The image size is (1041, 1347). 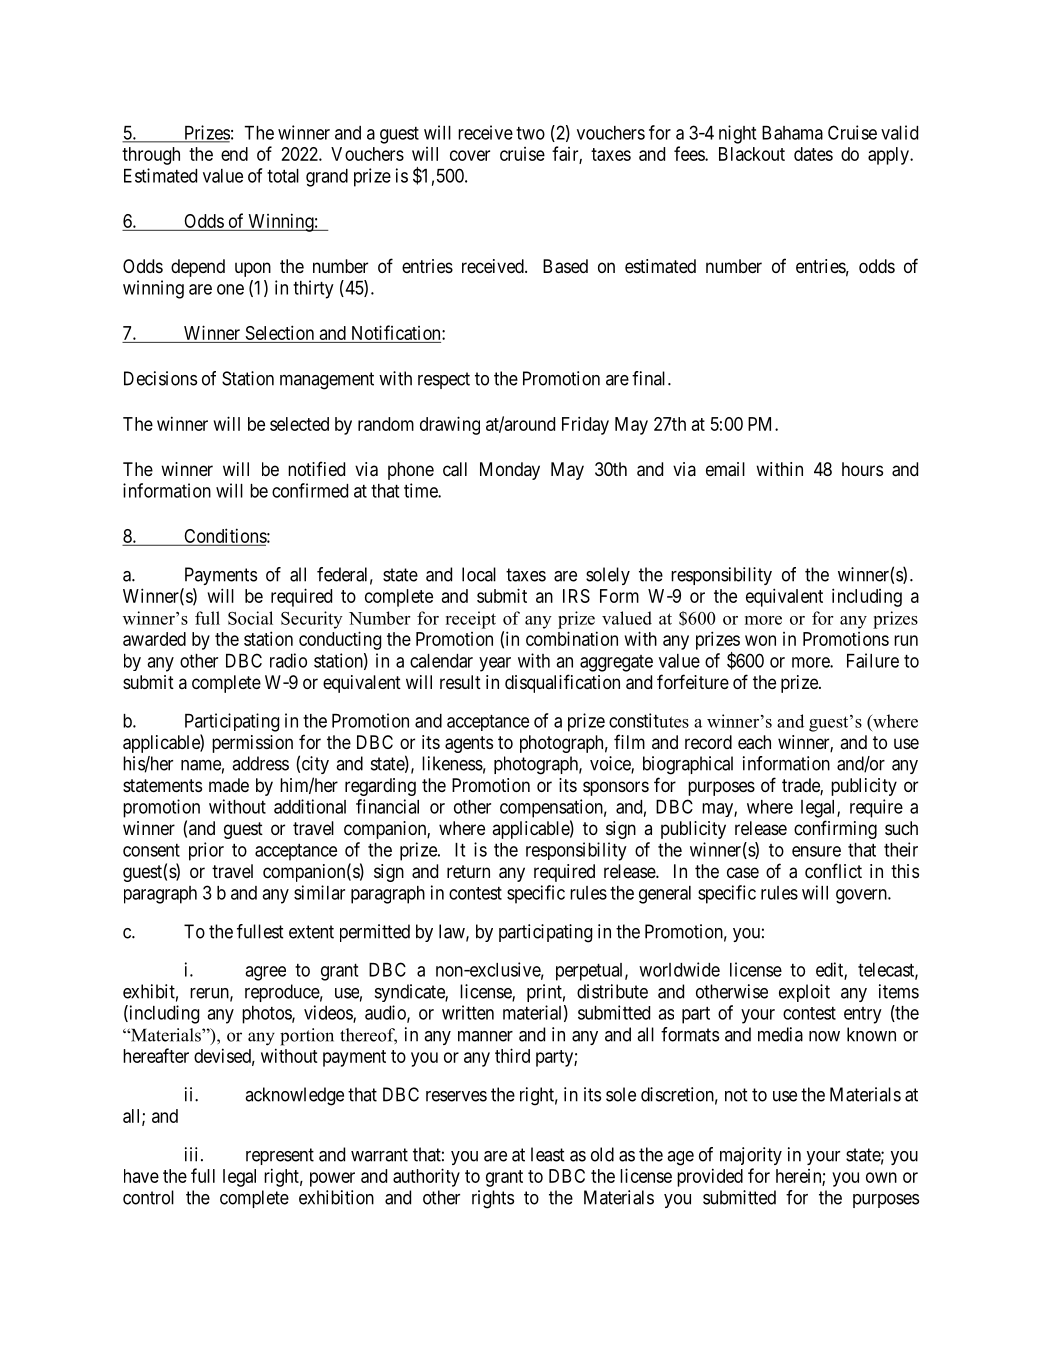 I want to click on return, so click(x=468, y=871).
